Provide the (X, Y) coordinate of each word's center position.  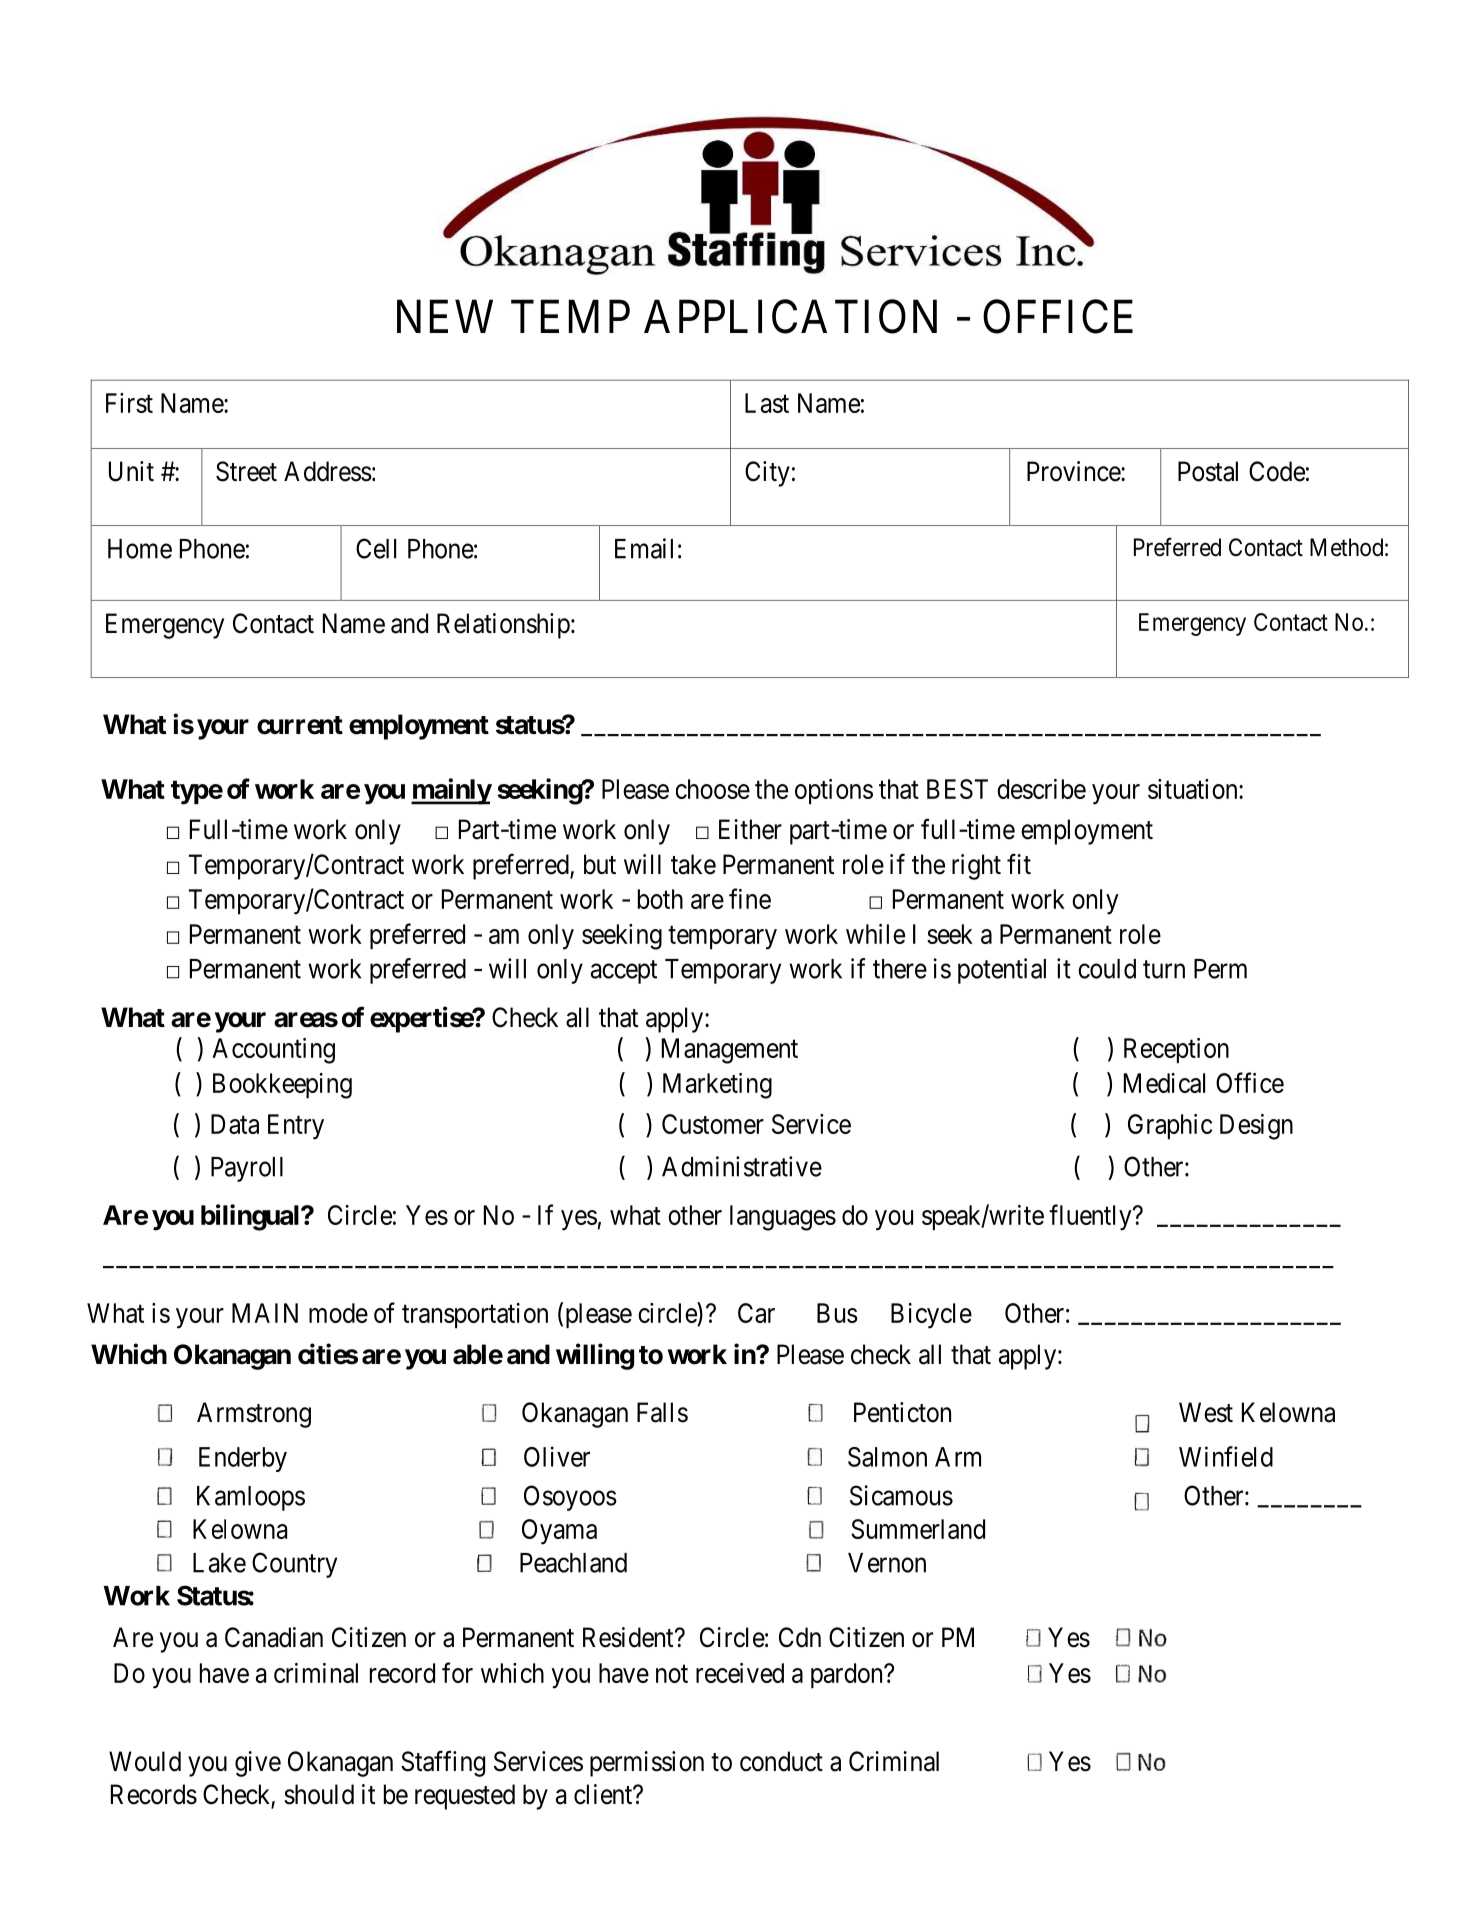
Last (767, 403)
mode (338, 1313)
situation (1194, 789)
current (300, 725)
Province (1074, 471)
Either (750, 829)
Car (756, 1313)
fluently (1091, 1217)
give (258, 1764)
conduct (781, 1761)
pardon (848, 1675)
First (129, 403)
